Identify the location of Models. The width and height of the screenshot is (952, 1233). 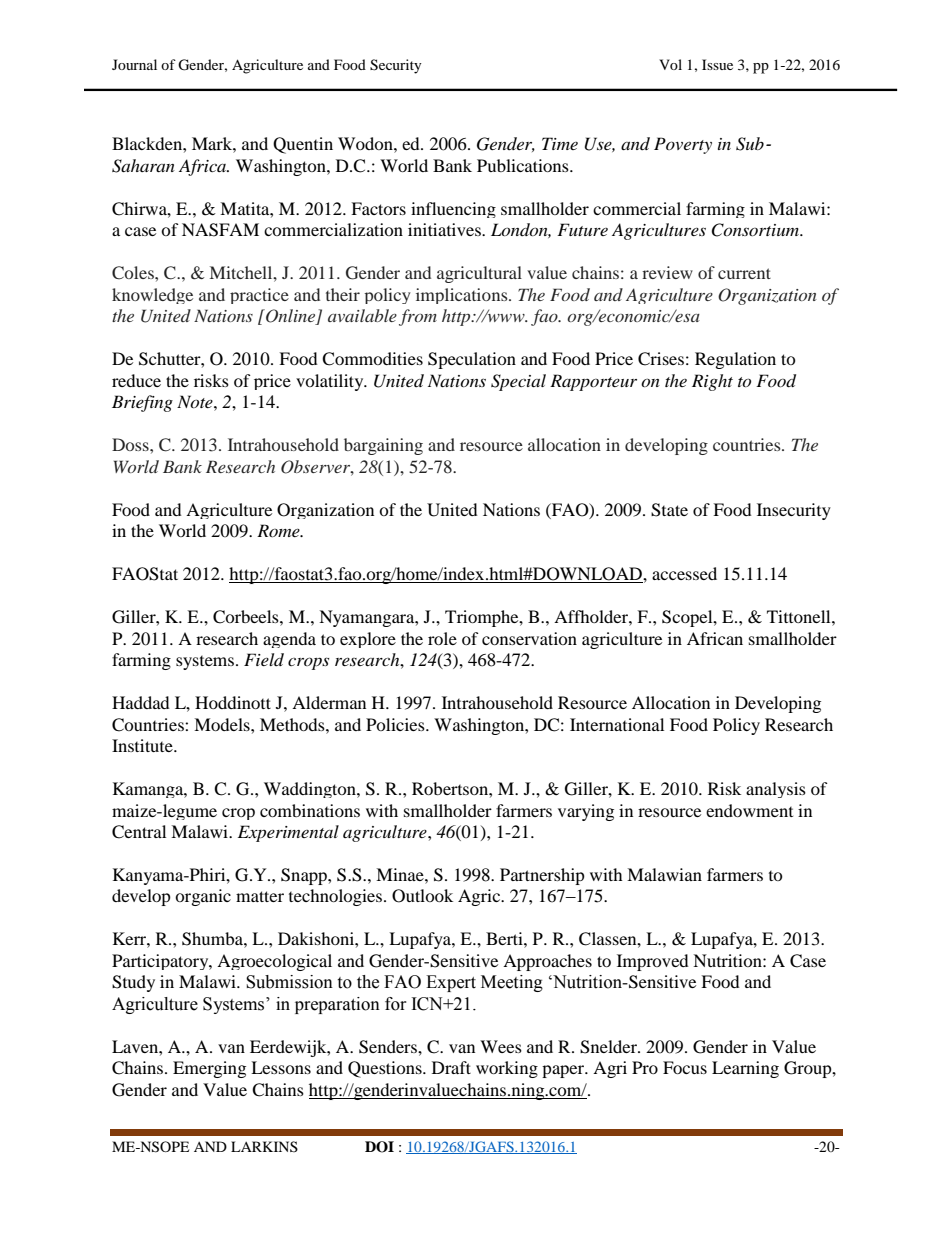
(223, 724).
